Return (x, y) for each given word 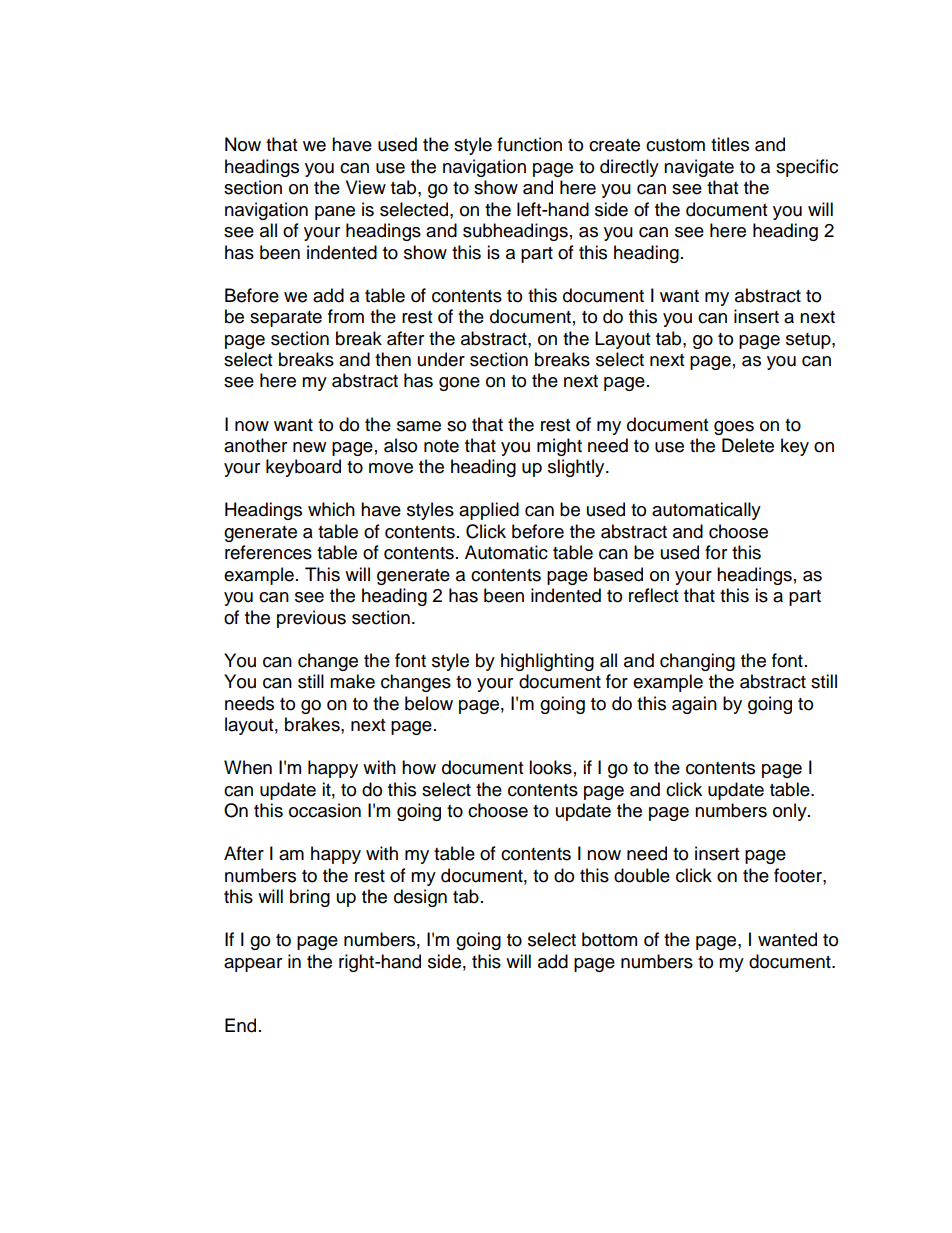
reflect (653, 595)
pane (335, 213)
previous (311, 619)
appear (253, 965)
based (618, 574)
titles (730, 144)
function (529, 144)
